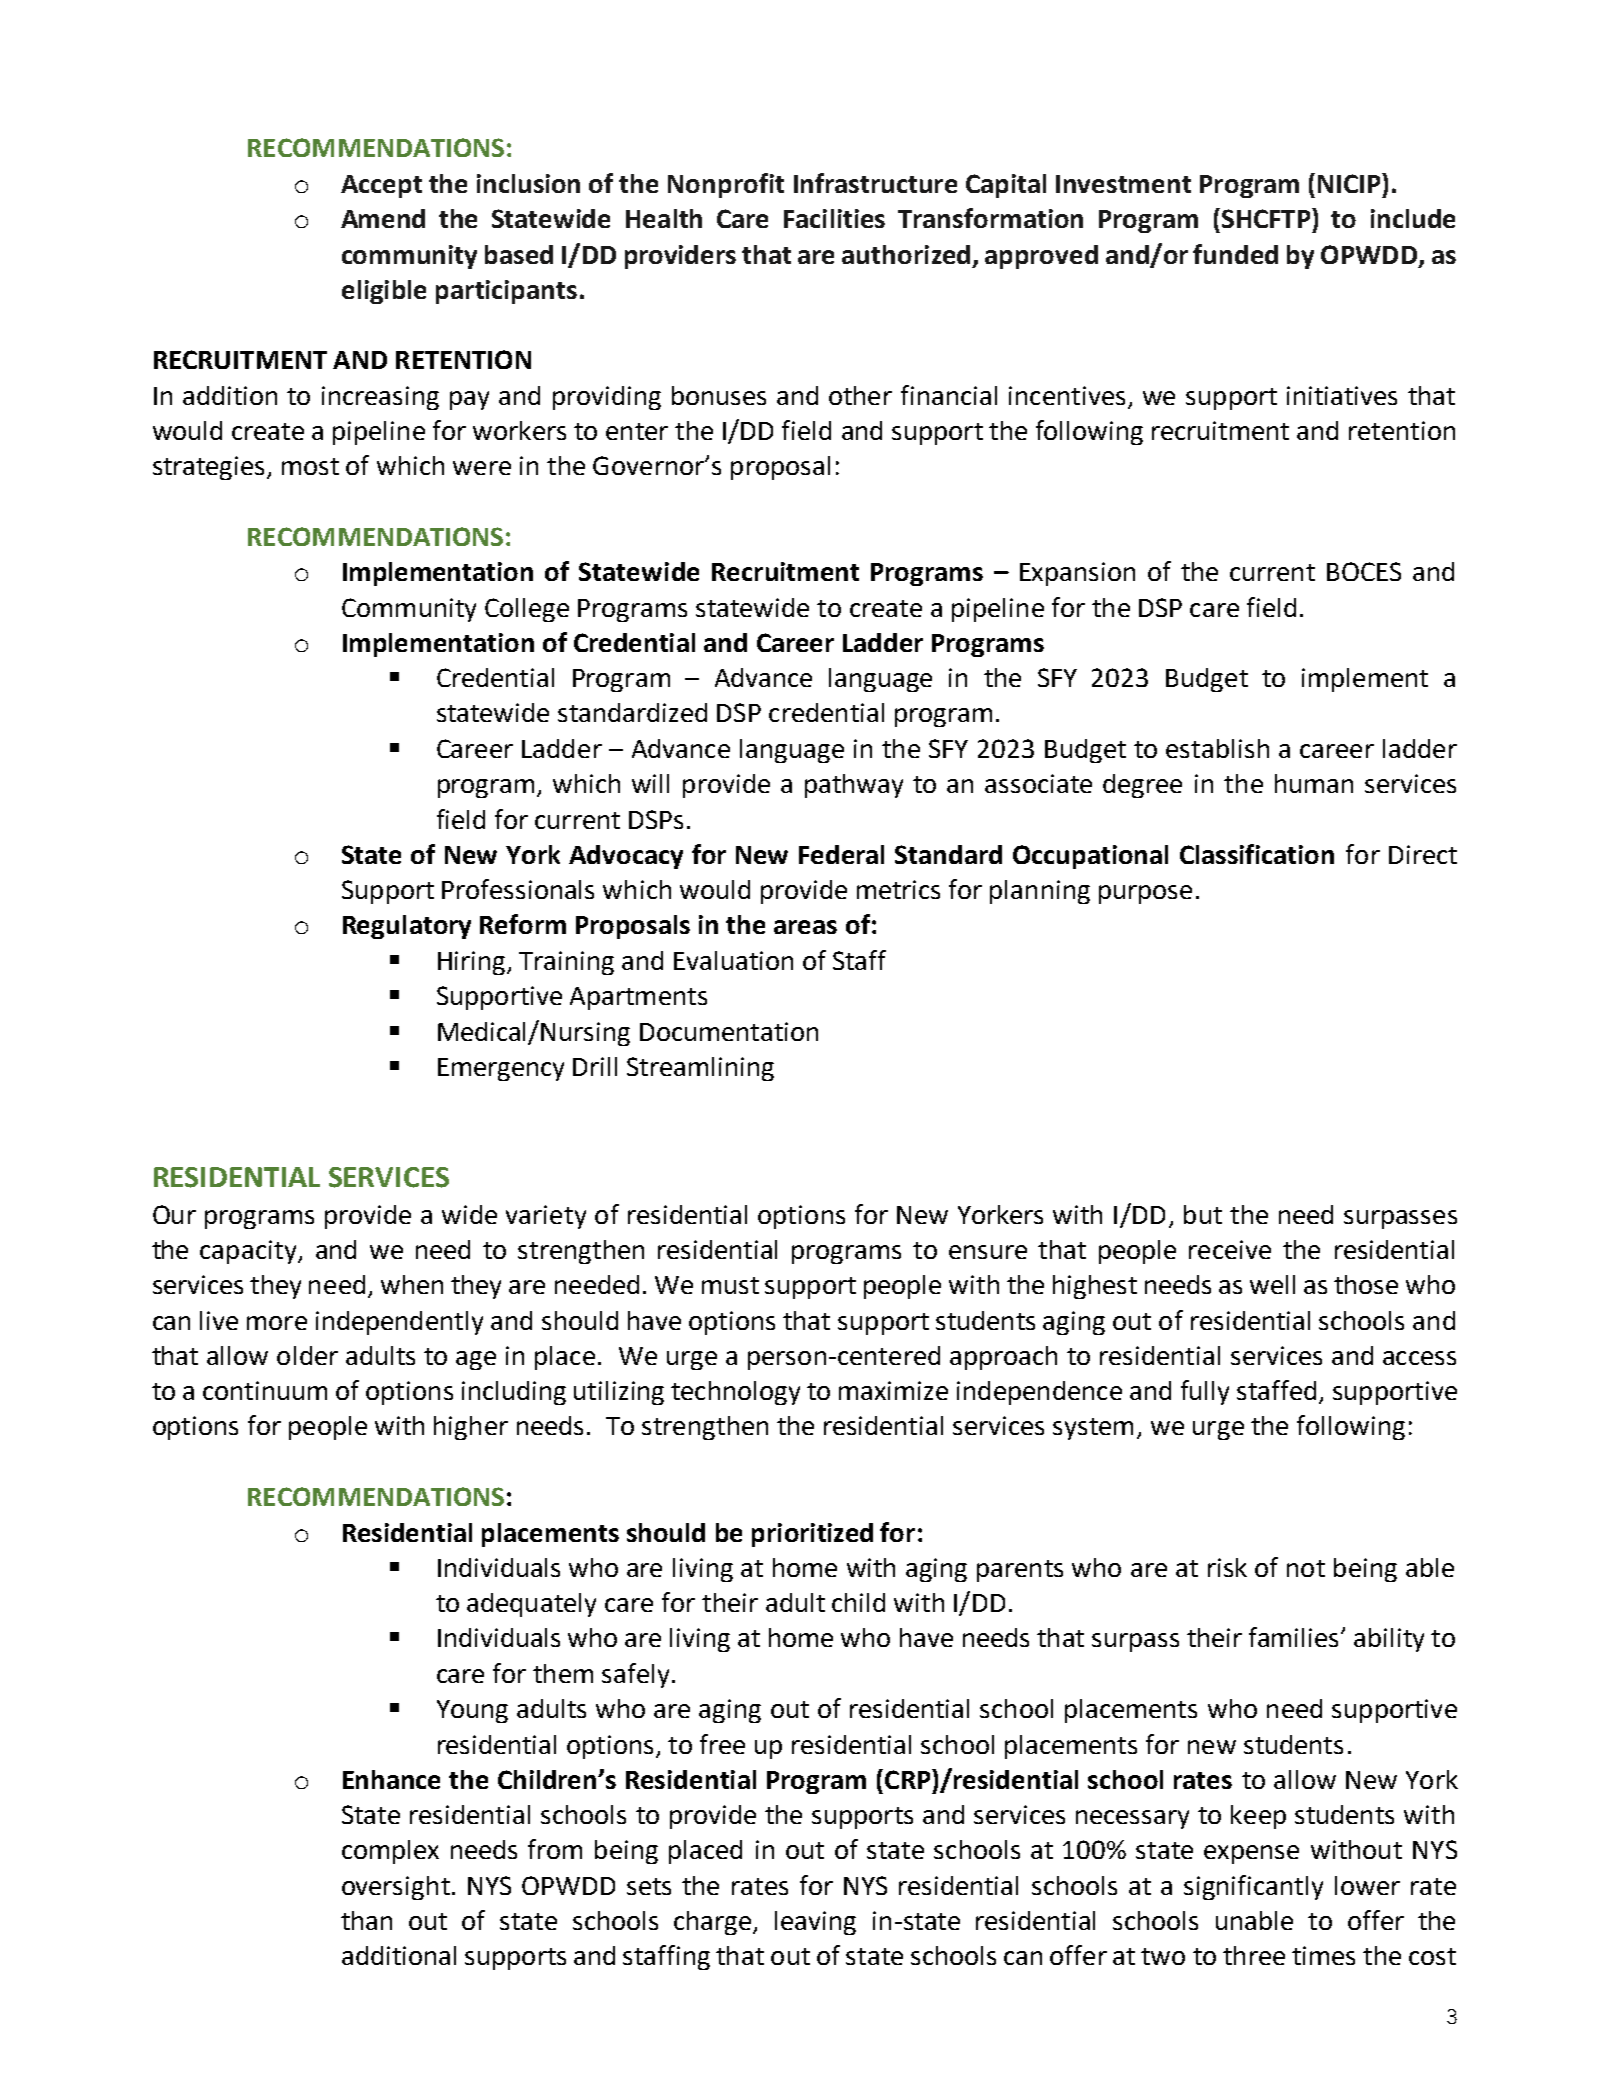 This image has height=2083, width=1609. Describe the element at coordinates (1257, 854) in the image. I see `Classification` at that location.
